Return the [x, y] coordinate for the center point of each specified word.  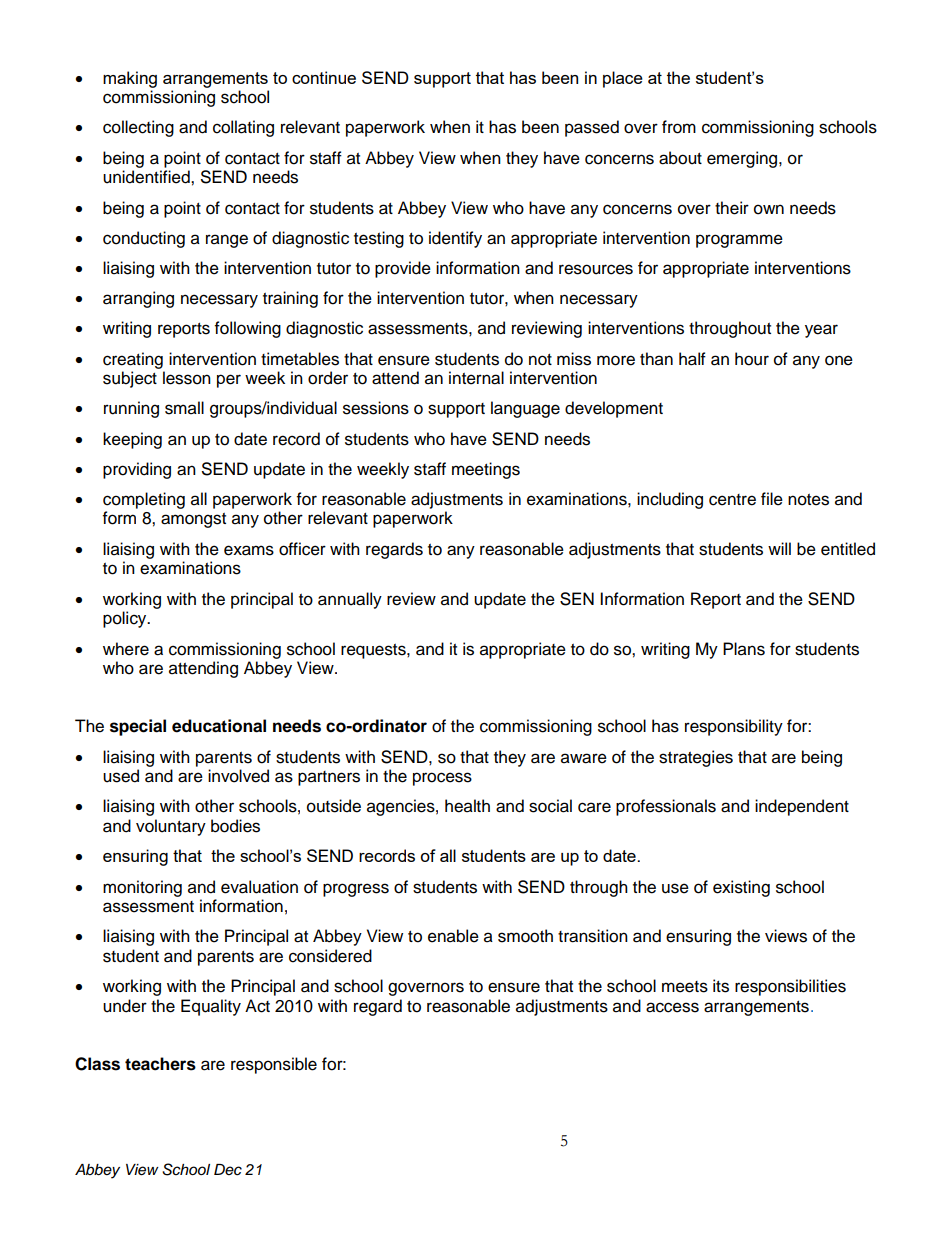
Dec [228, 1170]
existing [741, 888]
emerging [742, 159]
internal [476, 378]
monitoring [142, 888]
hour [752, 359]
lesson [187, 378]
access [672, 1007]
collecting [138, 128]
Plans [744, 649]
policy [126, 619]
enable [453, 936]
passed [592, 128]
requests [374, 651]
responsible [274, 1065]
